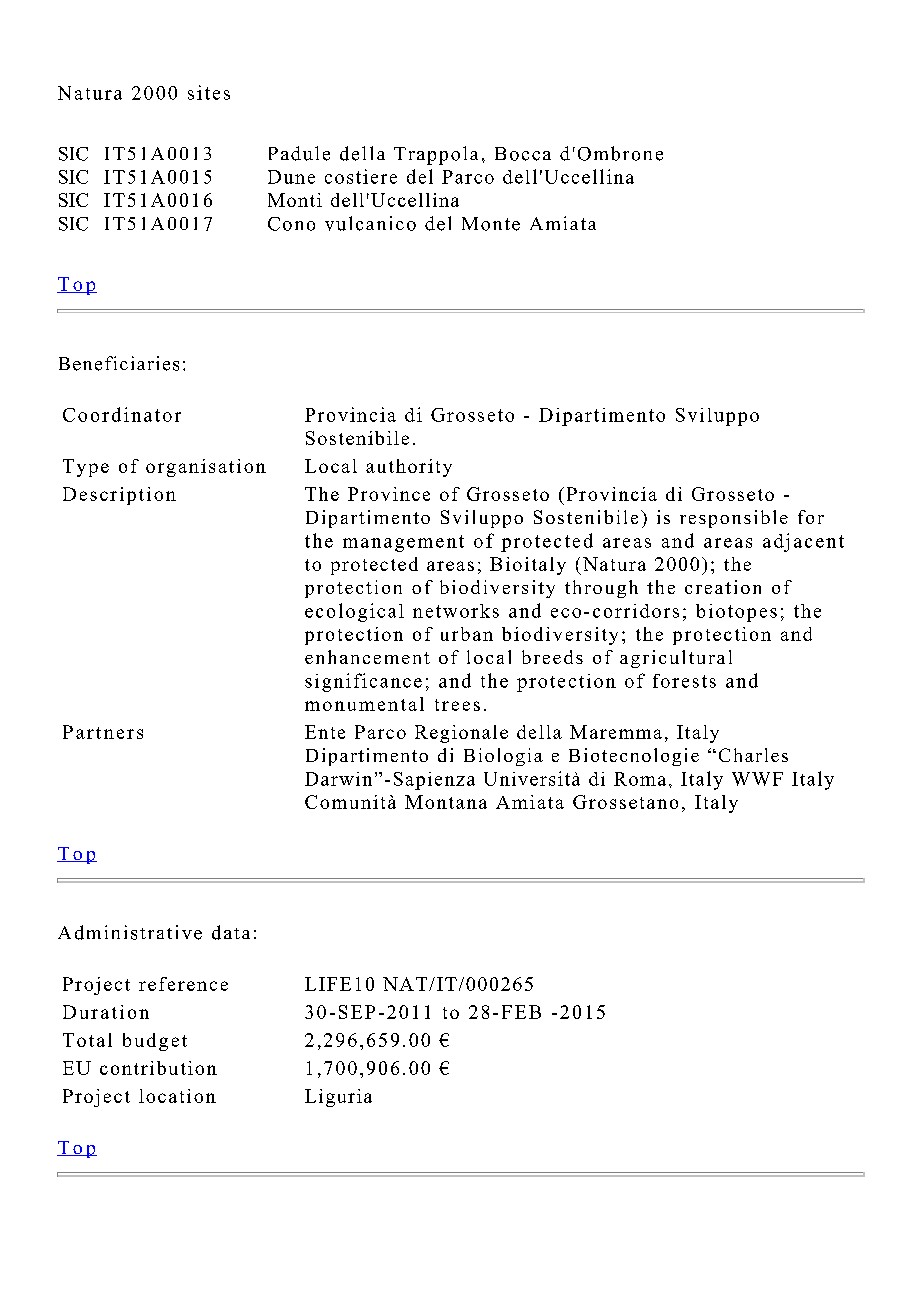  Describe the element at coordinates (456, 611) in the screenshot. I see `networks` at that location.
